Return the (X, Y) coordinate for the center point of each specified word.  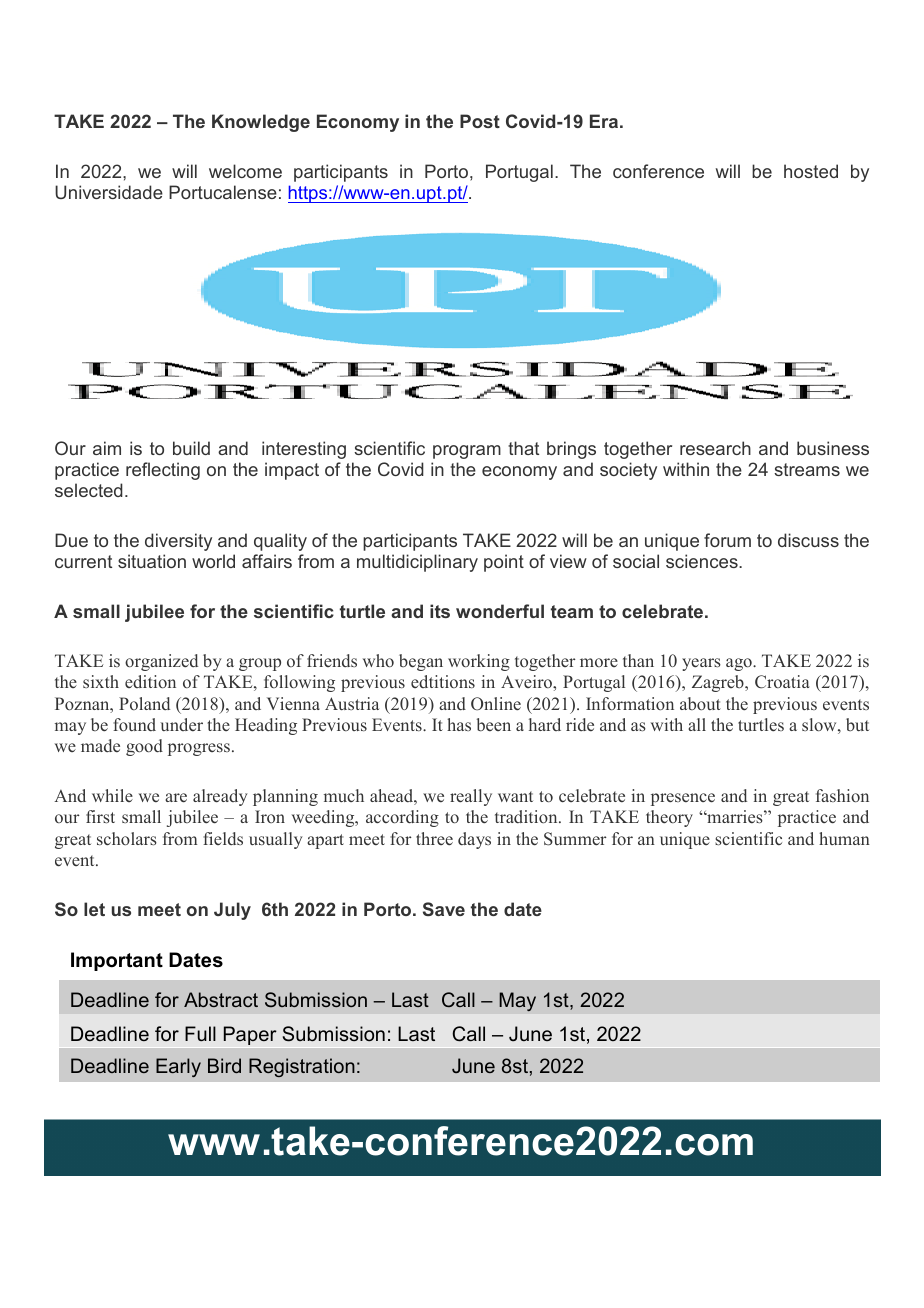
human (844, 838)
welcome (245, 171)
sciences (703, 561)
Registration (302, 1067)
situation (152, 561)
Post (480, 121)
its (440, 611)
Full (200, 1033)
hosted (811, 171)
